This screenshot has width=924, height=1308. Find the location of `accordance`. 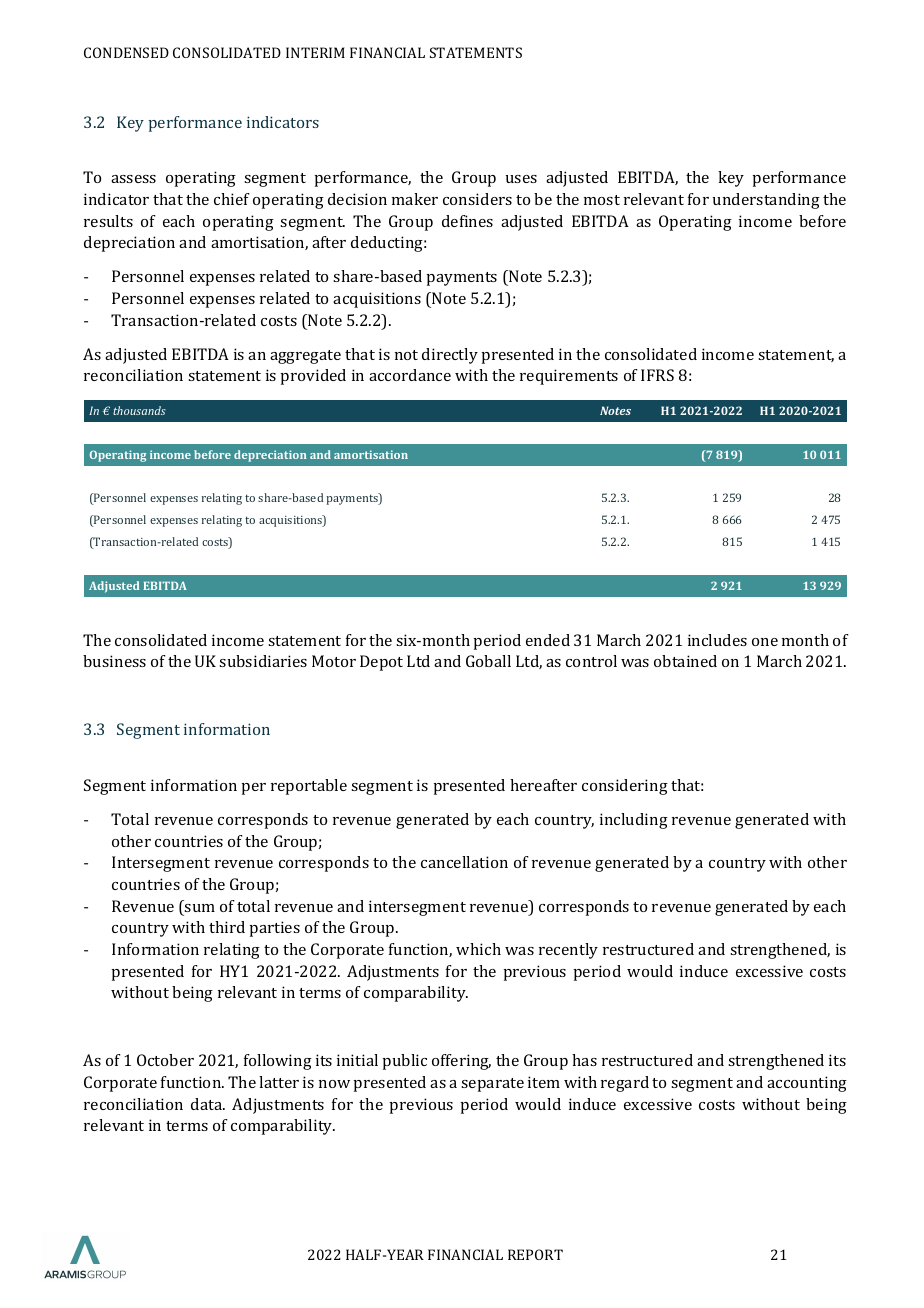

accordance is located at coordinates (410, 375).
